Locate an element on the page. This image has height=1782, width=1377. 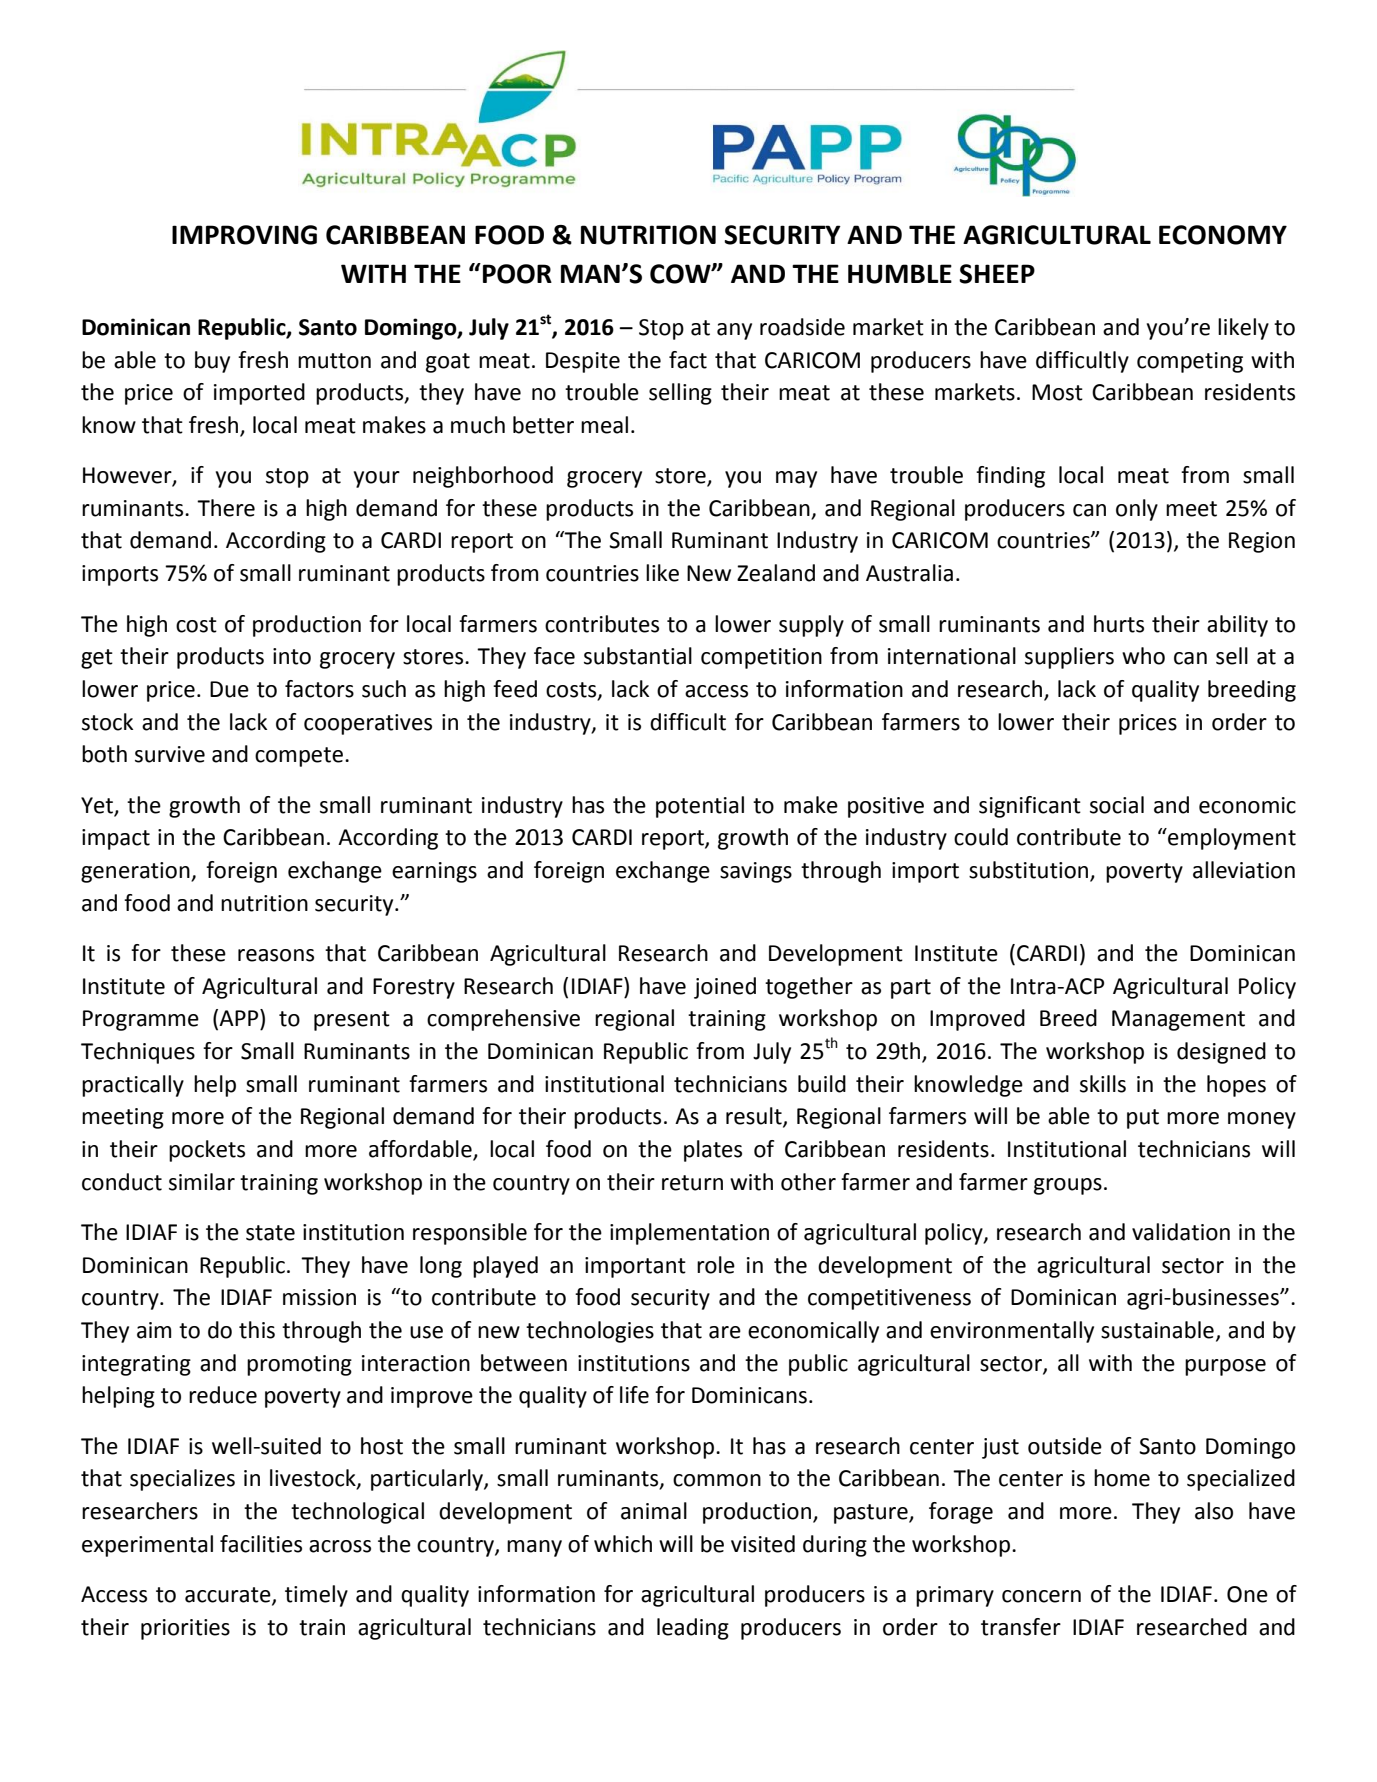
leading is located at coordinates (693, 1629).
